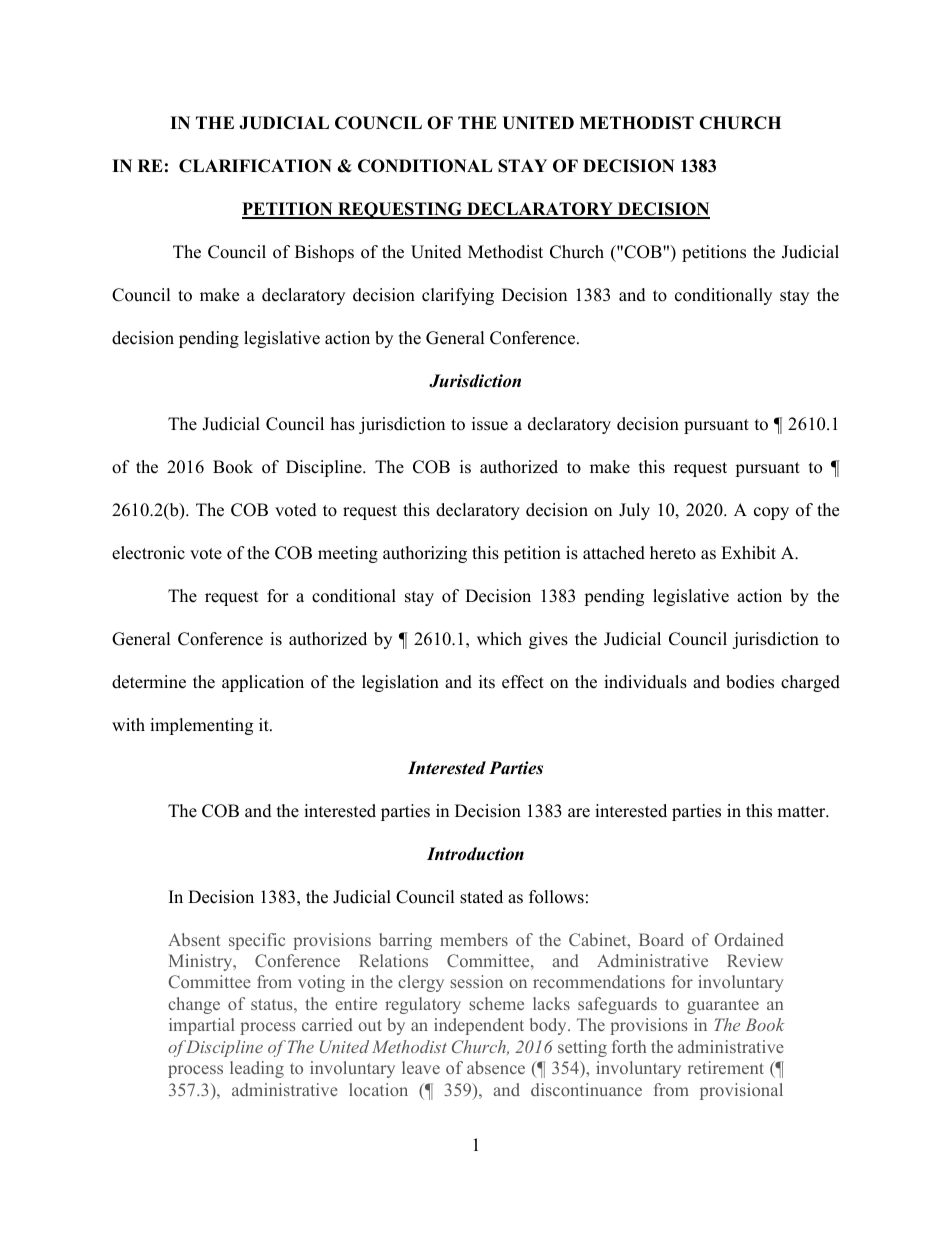 The height and width of the document is (1233, 952). What do you see at coordinates (475, 854) in the document?
I see `Introduction` at bounding box center [475, 854].
